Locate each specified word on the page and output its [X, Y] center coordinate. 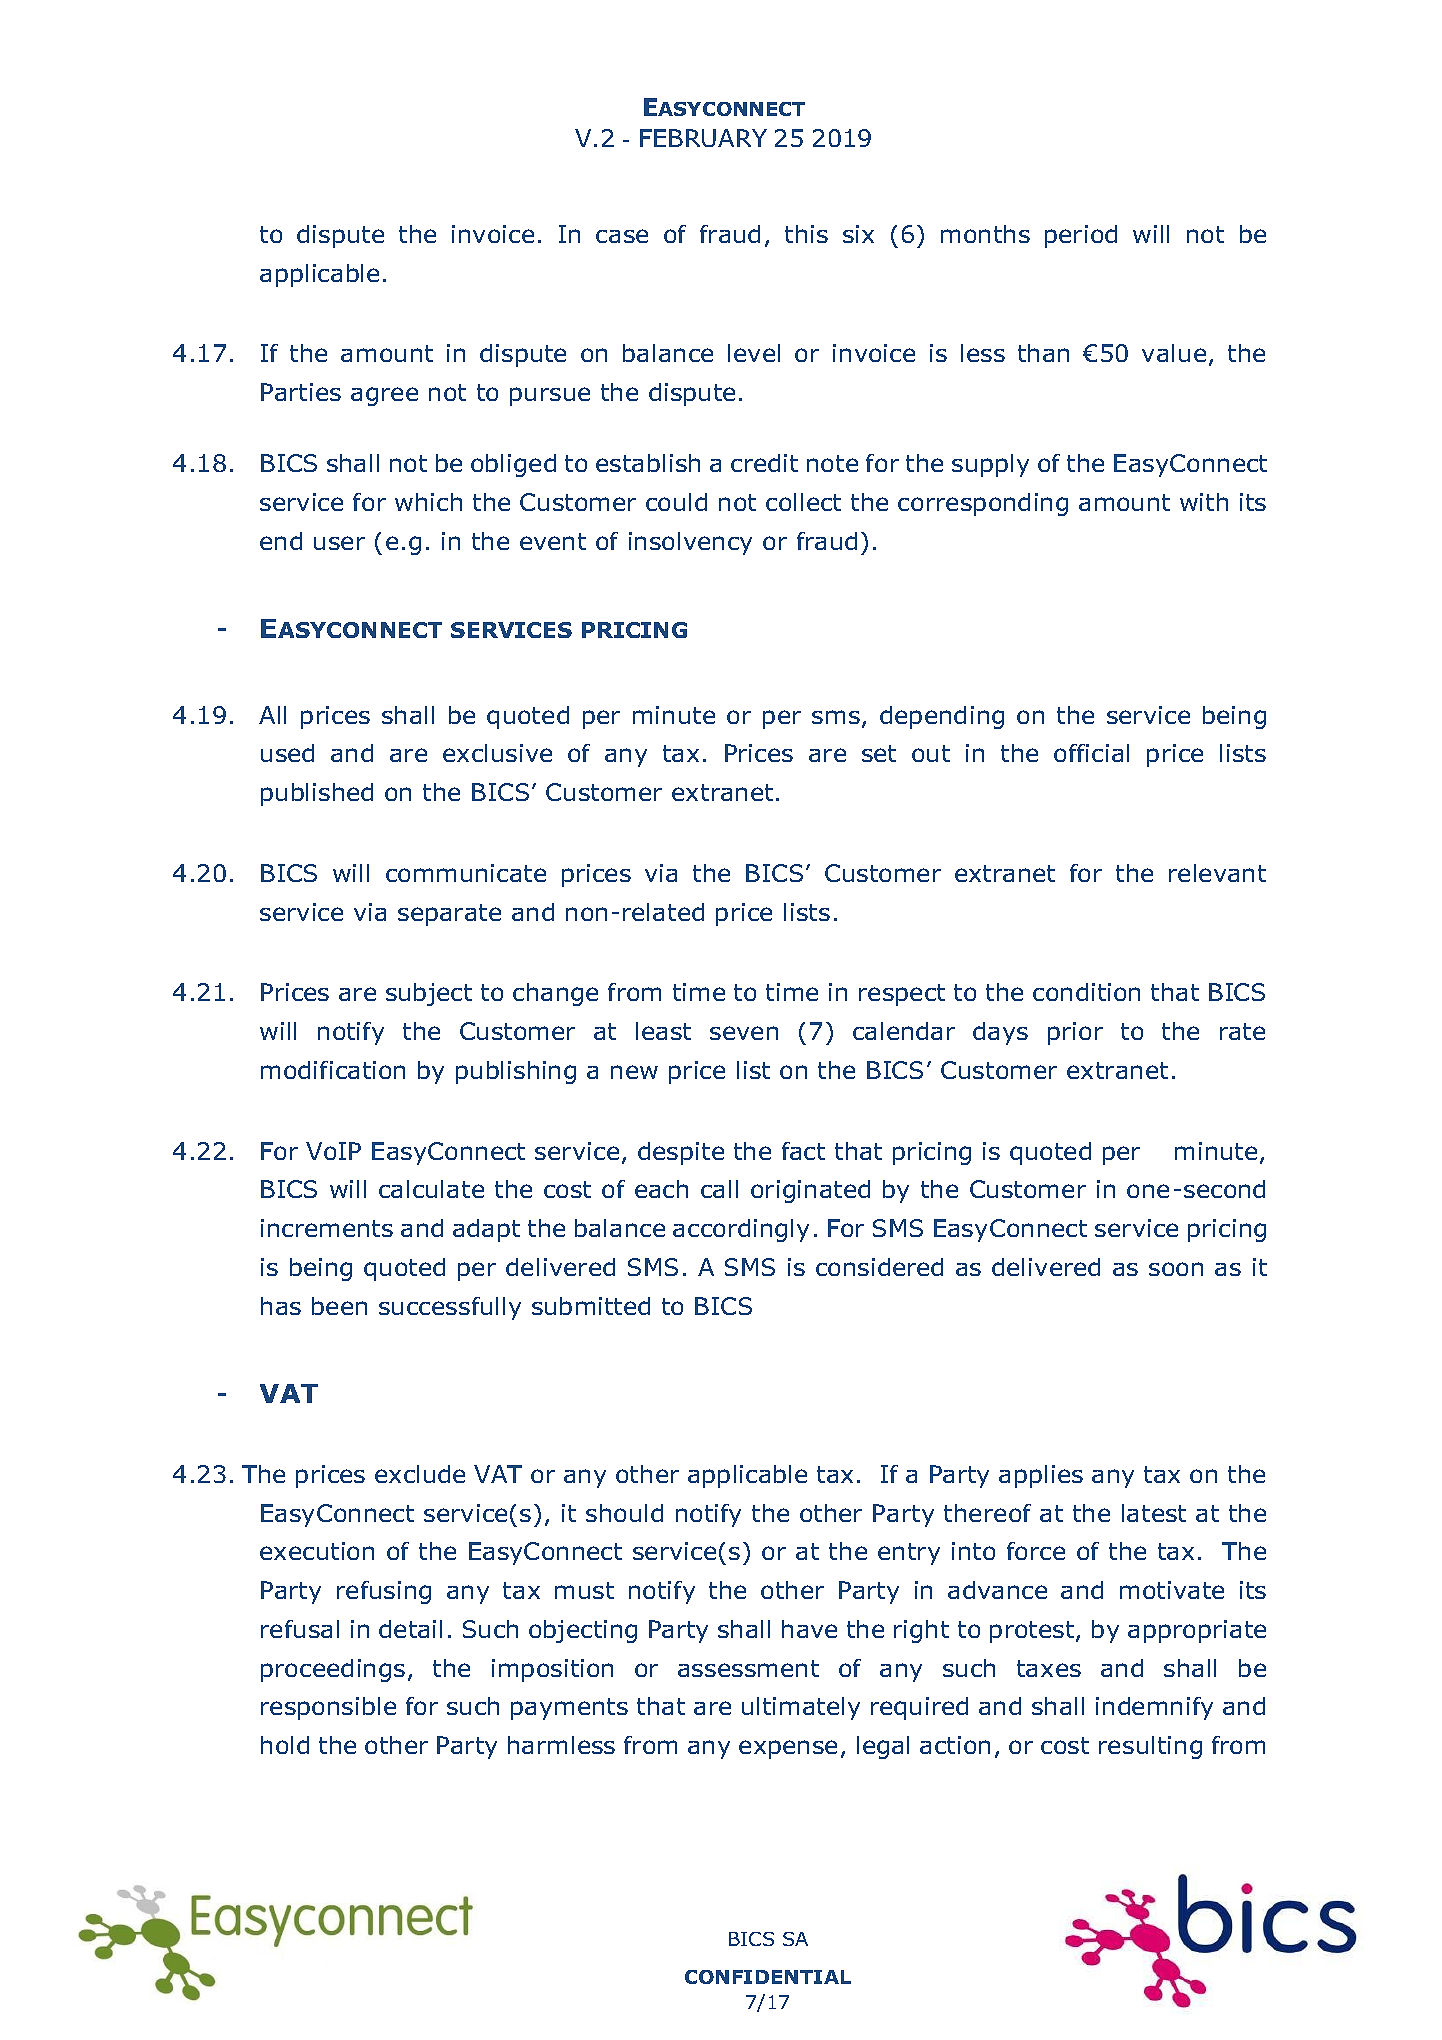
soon [1176, 1269]
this [806, 234]
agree [384, 396]
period [1081, 236]
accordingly [741, 1230]
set [879, 753]
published [317, 794]
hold [285, 1745]
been [339, 1306]
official [1091, 753]
